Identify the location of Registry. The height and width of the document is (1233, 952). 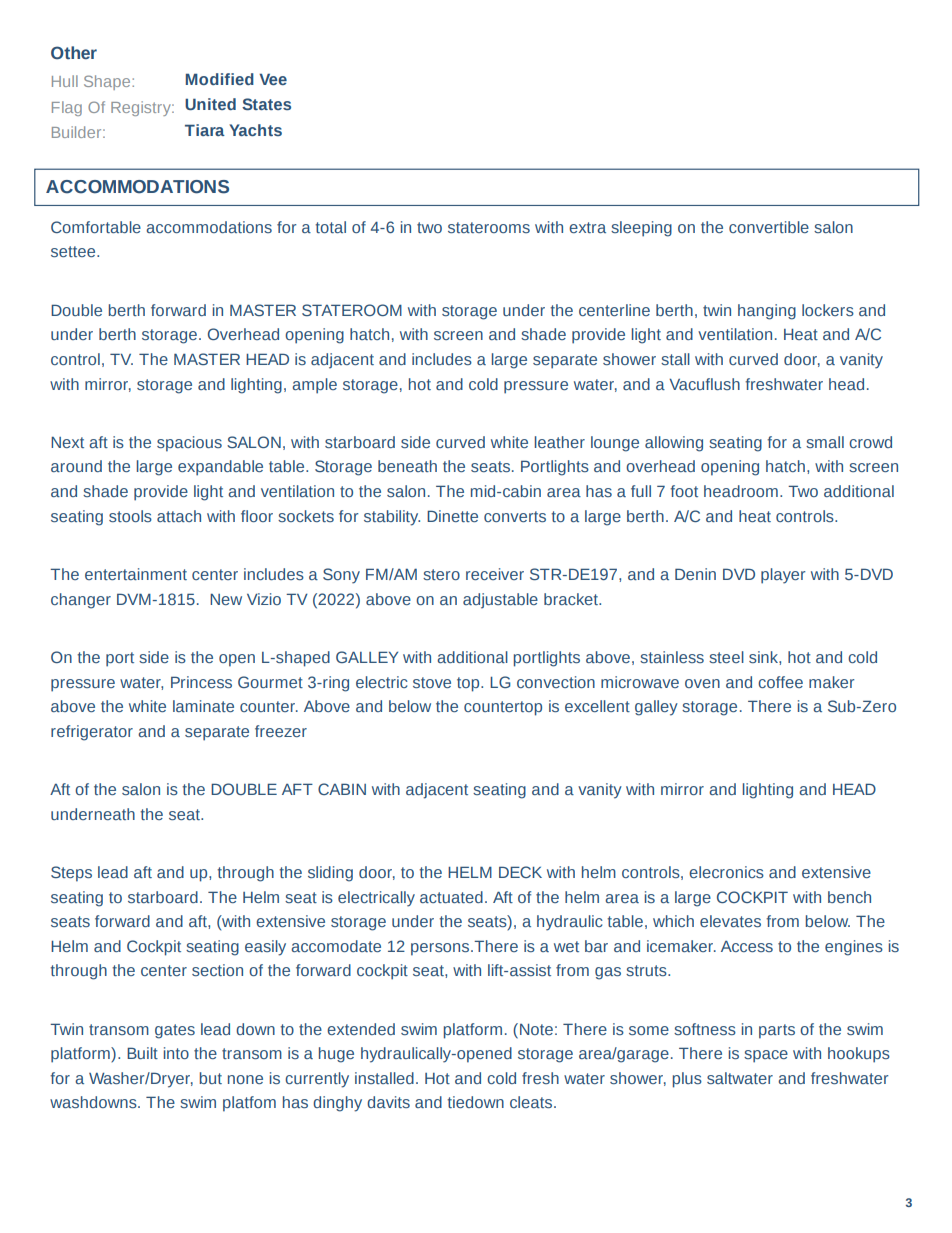
(142, 108).
